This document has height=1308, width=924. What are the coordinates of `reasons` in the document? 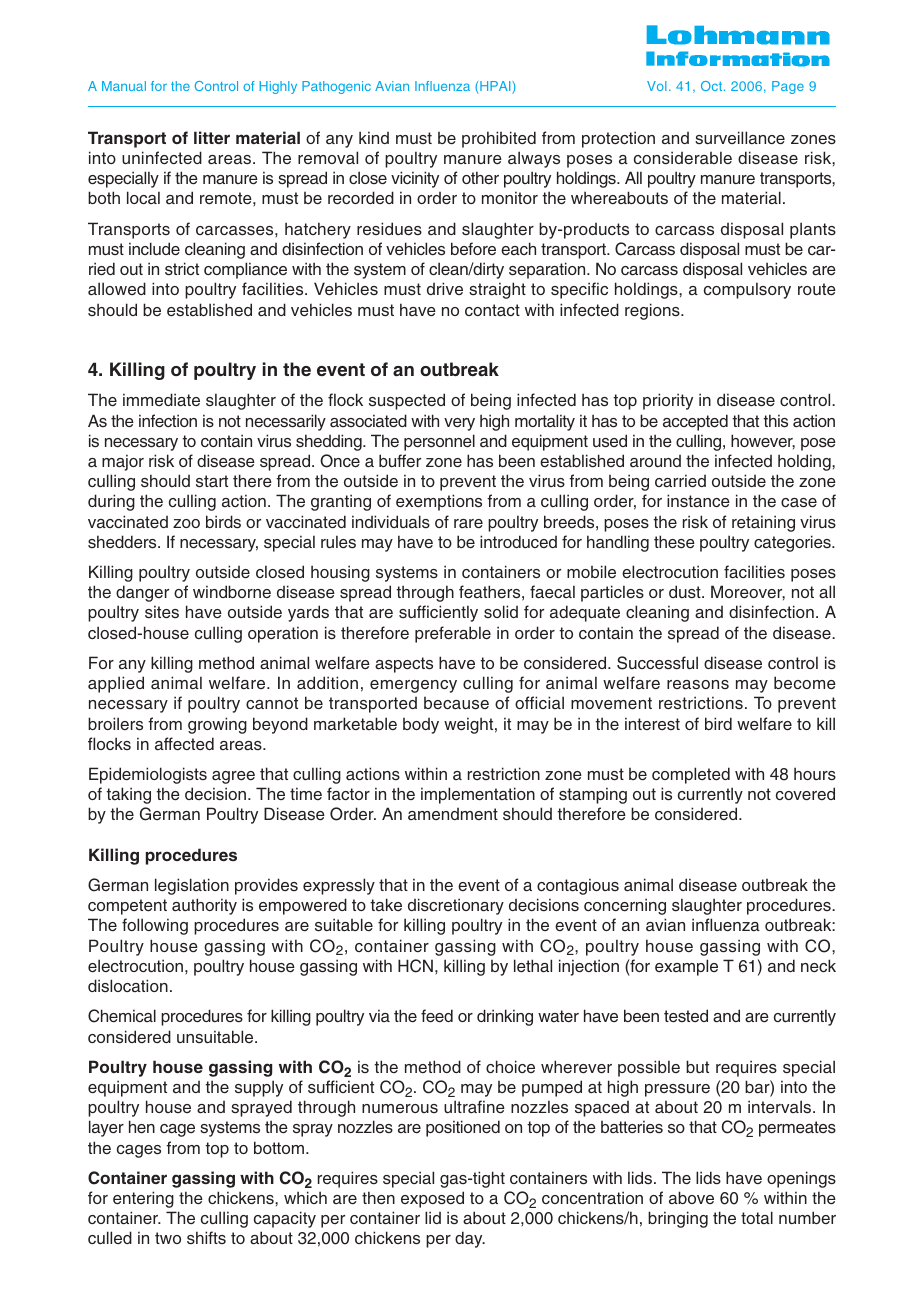 It's located at (698, 685).
